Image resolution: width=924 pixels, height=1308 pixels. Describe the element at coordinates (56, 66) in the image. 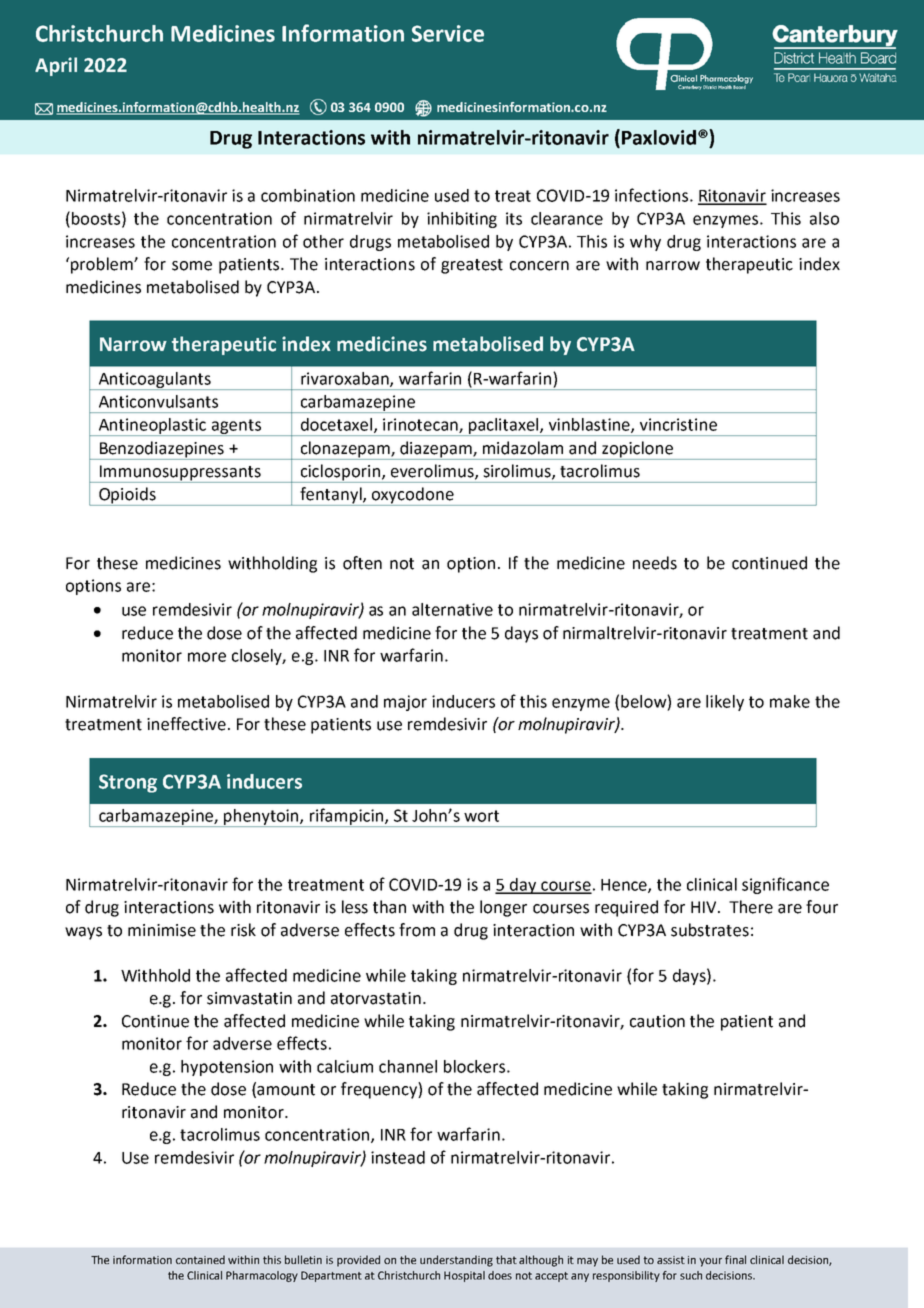

I see `April` at that location.
